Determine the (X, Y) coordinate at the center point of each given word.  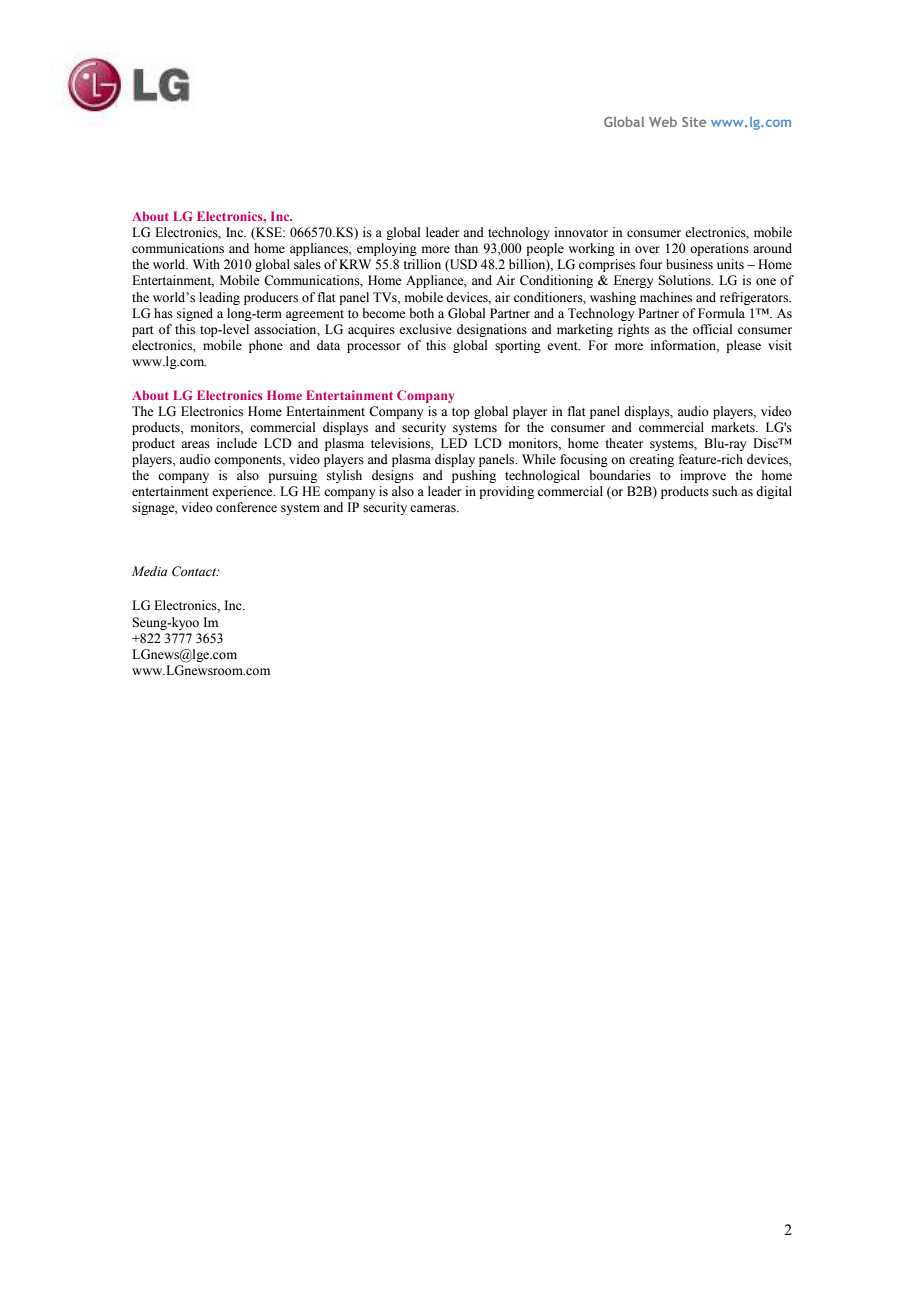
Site (694, 122)
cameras (434, 509)
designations (492, 330)
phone (266, 346)
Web (663, 122)
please (743, 346)
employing (387, 249)
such (724, 491)
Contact (195, 571)
